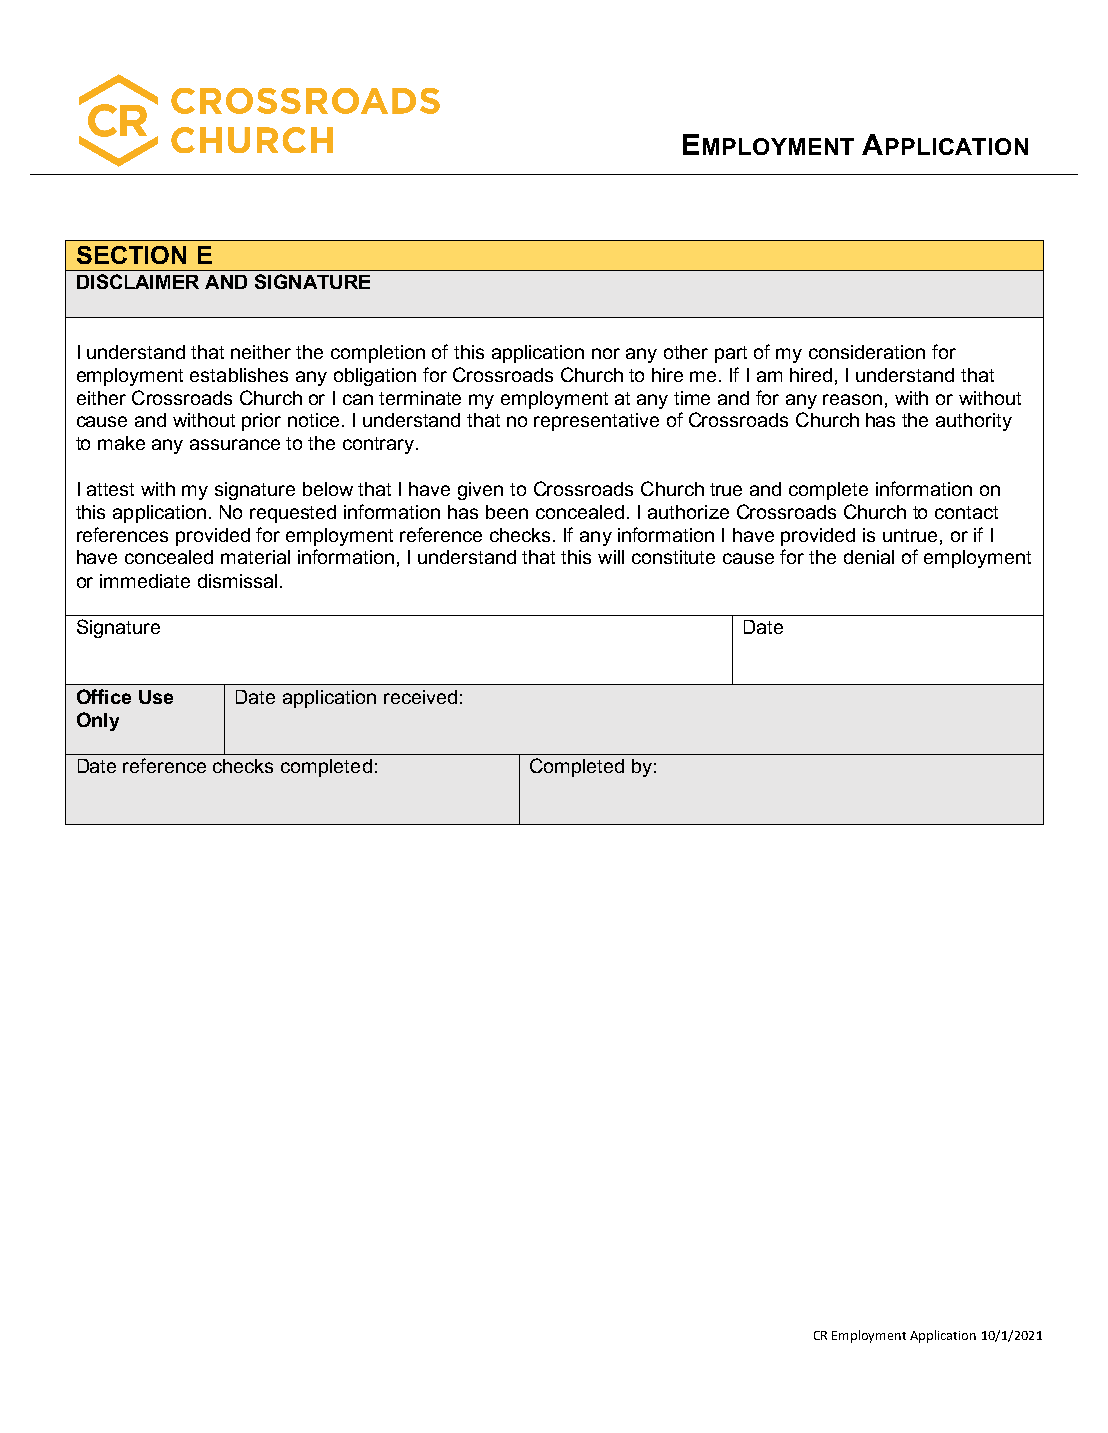  Describe the element at coordinates (869, 557) in the screenshot. I see `denial` at that location.
